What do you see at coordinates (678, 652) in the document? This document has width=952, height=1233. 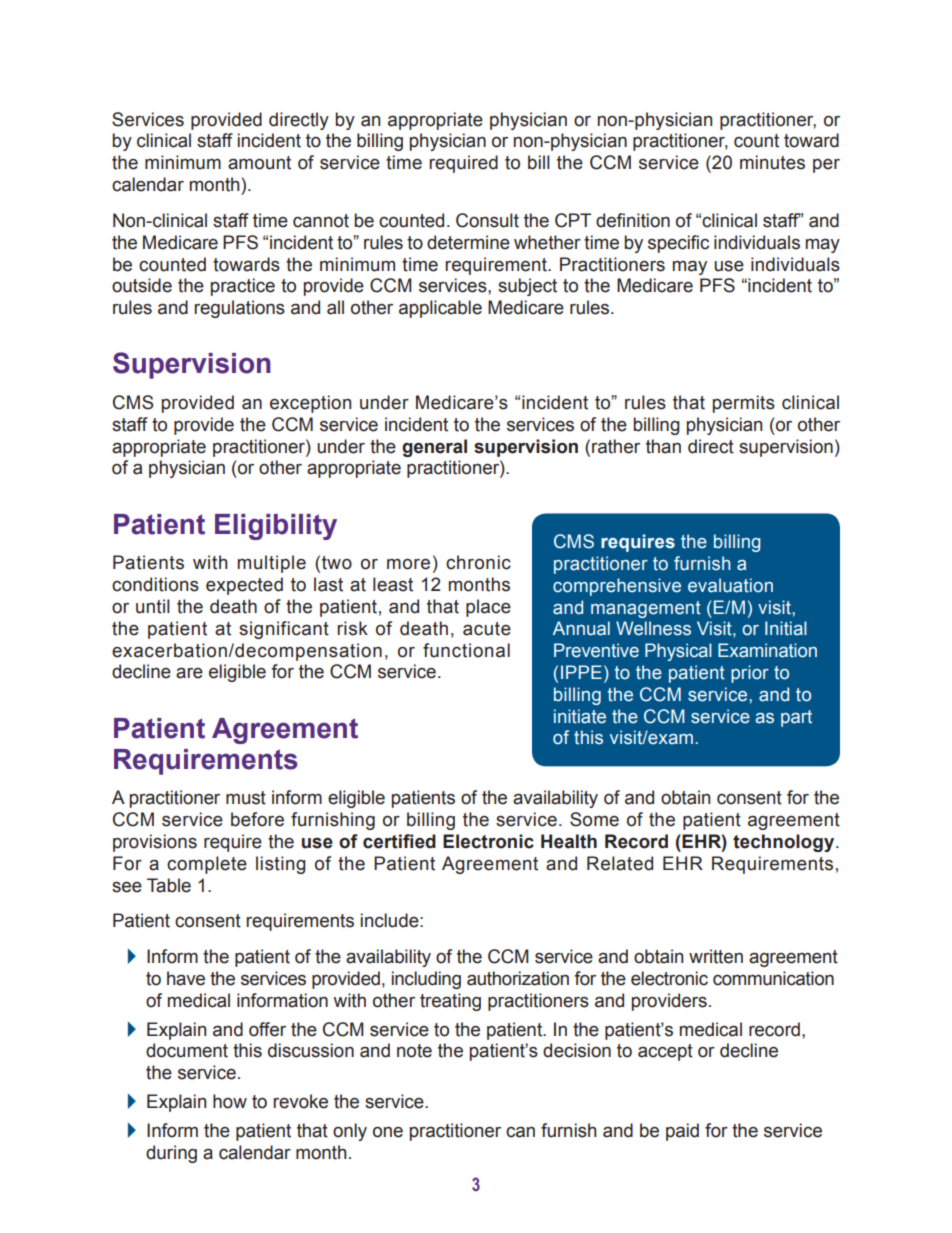 I see `Physical` at bounding box center [678, 652].
